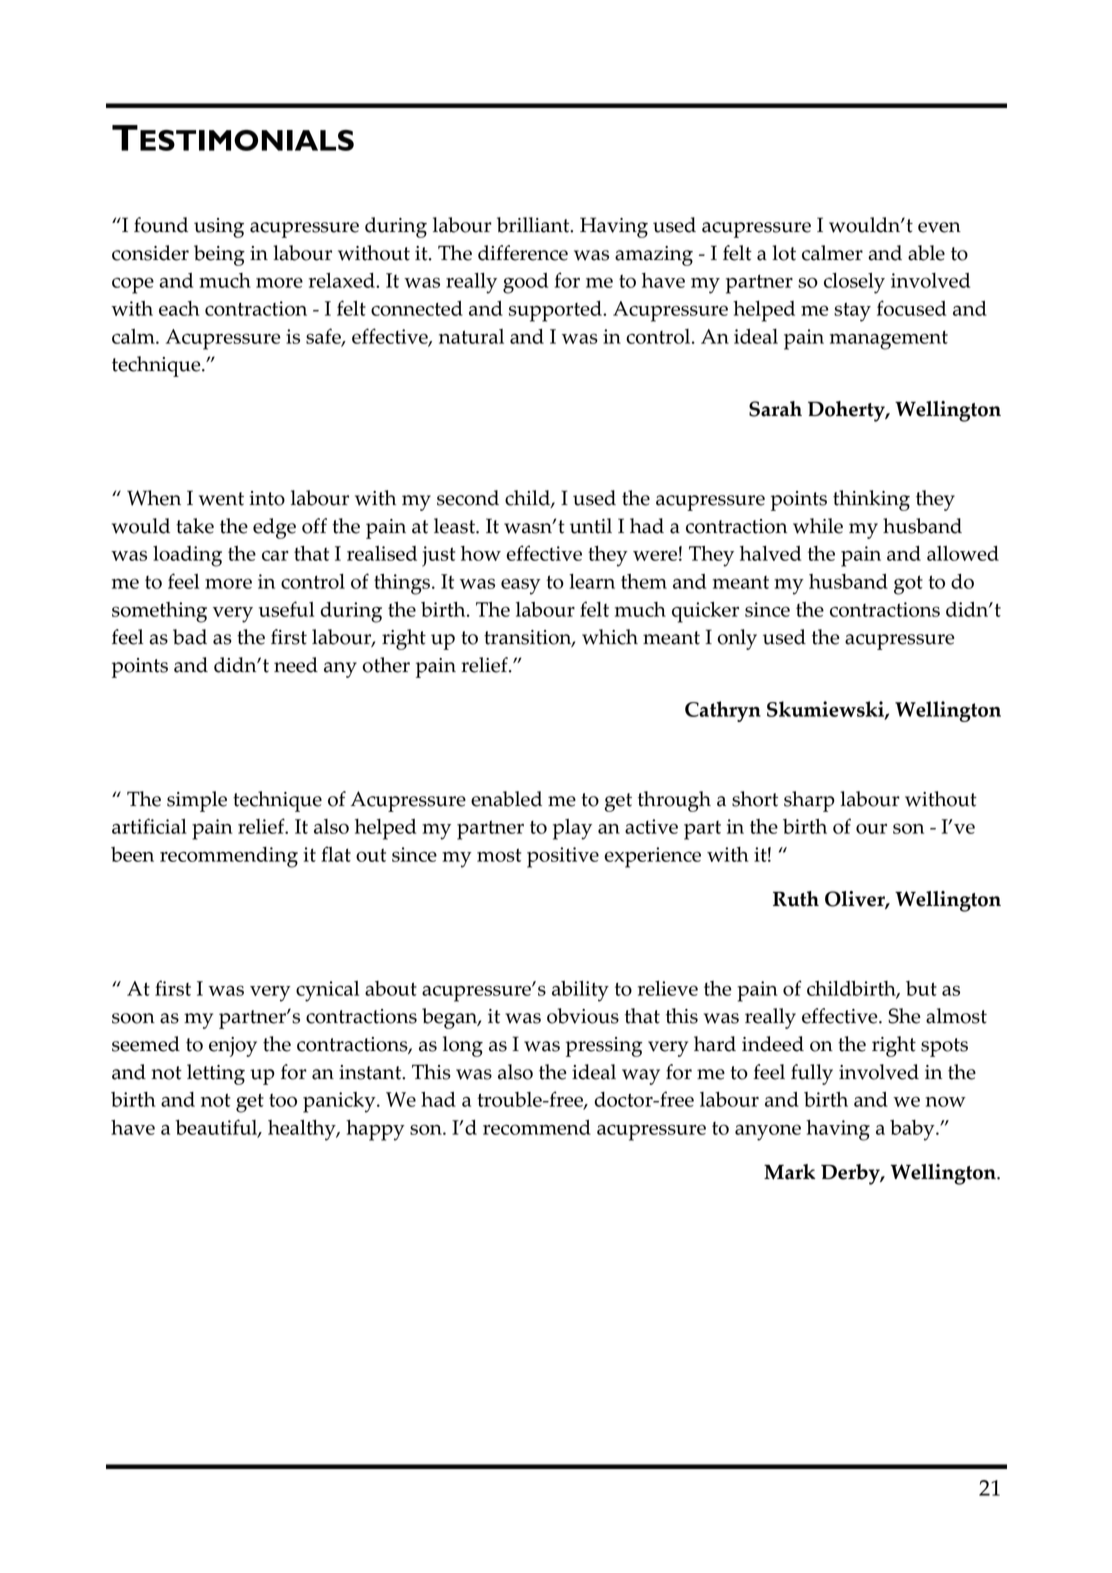 Image resolution: width=1112 pixels, height=1573 pixels. What do you see at coordinates (854, 283) in the screenshot?
I see `closely` at bounding box center [854, 283].
